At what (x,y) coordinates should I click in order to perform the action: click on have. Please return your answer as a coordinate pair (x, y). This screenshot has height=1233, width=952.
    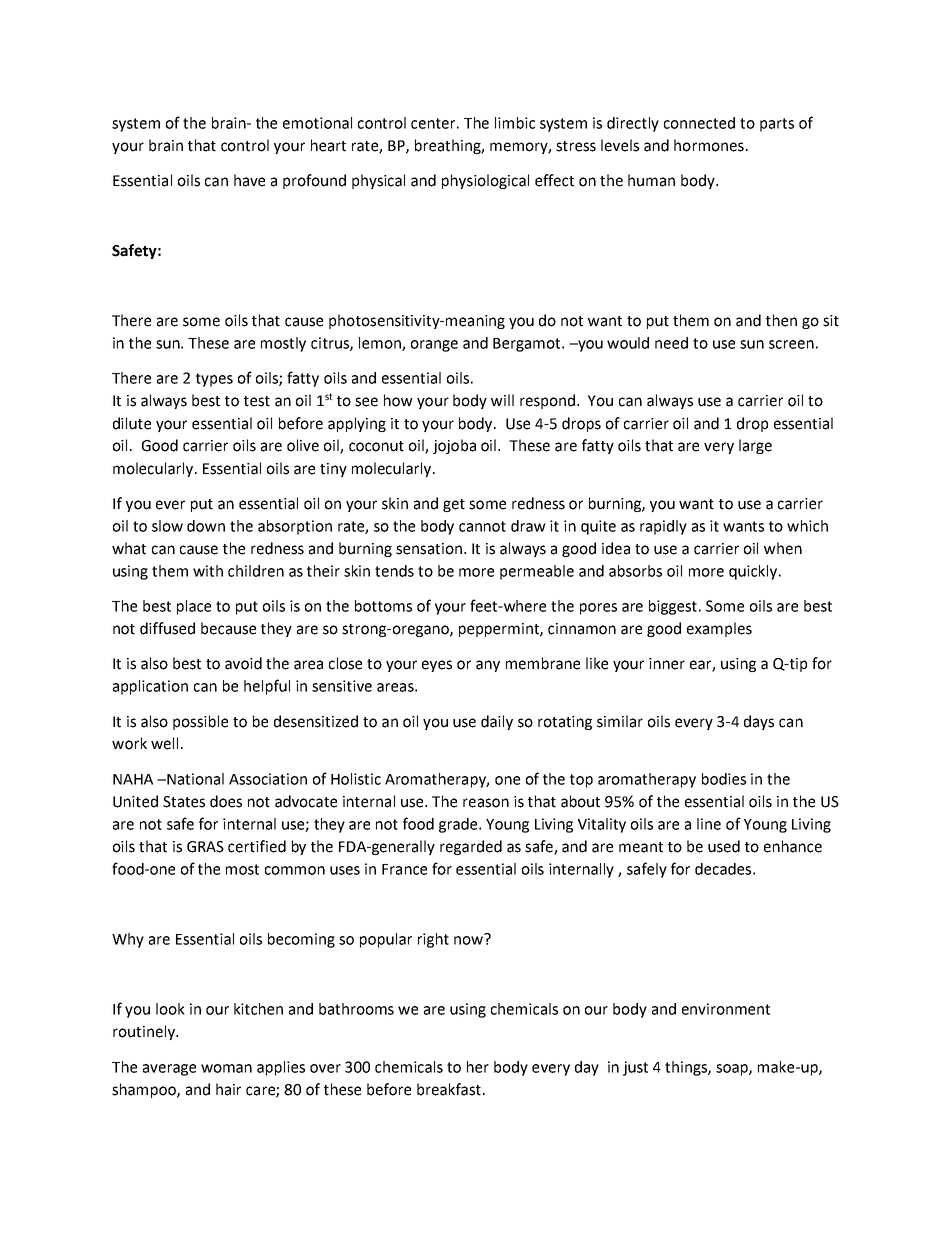
    Looking at the image, I should click on (249, 180).
